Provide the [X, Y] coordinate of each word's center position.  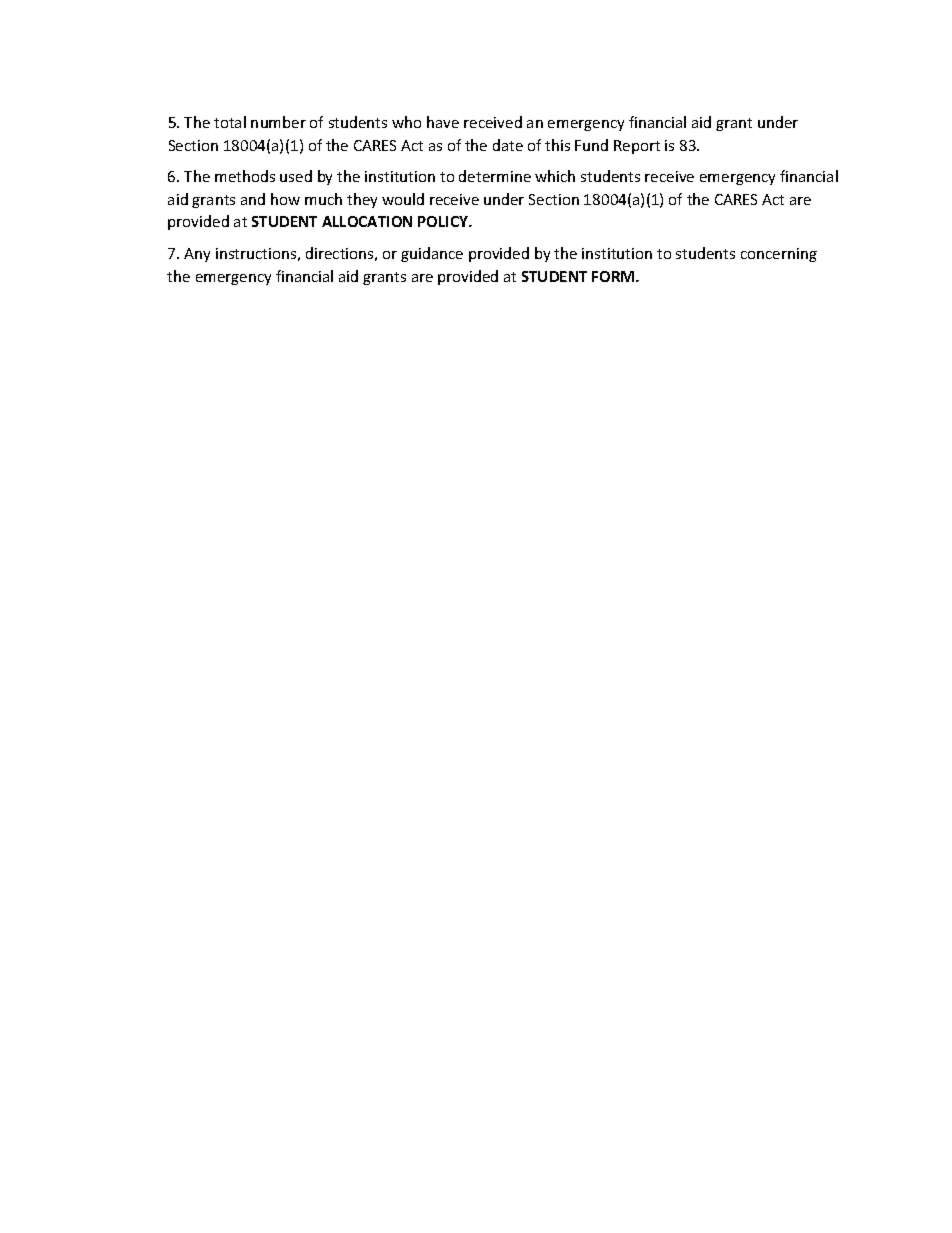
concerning [779, 255]
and [253, 199]
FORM [614, 276]
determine [495, 176]
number [278, 122]
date [508, 145]
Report [637, 147]
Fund [591, 145]
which [555, 176]
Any [197, 255]
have [443, 122]
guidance [432, 254]
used [296, 176]
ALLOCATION [367, 221]
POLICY [444, 221]
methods [245, 176]
